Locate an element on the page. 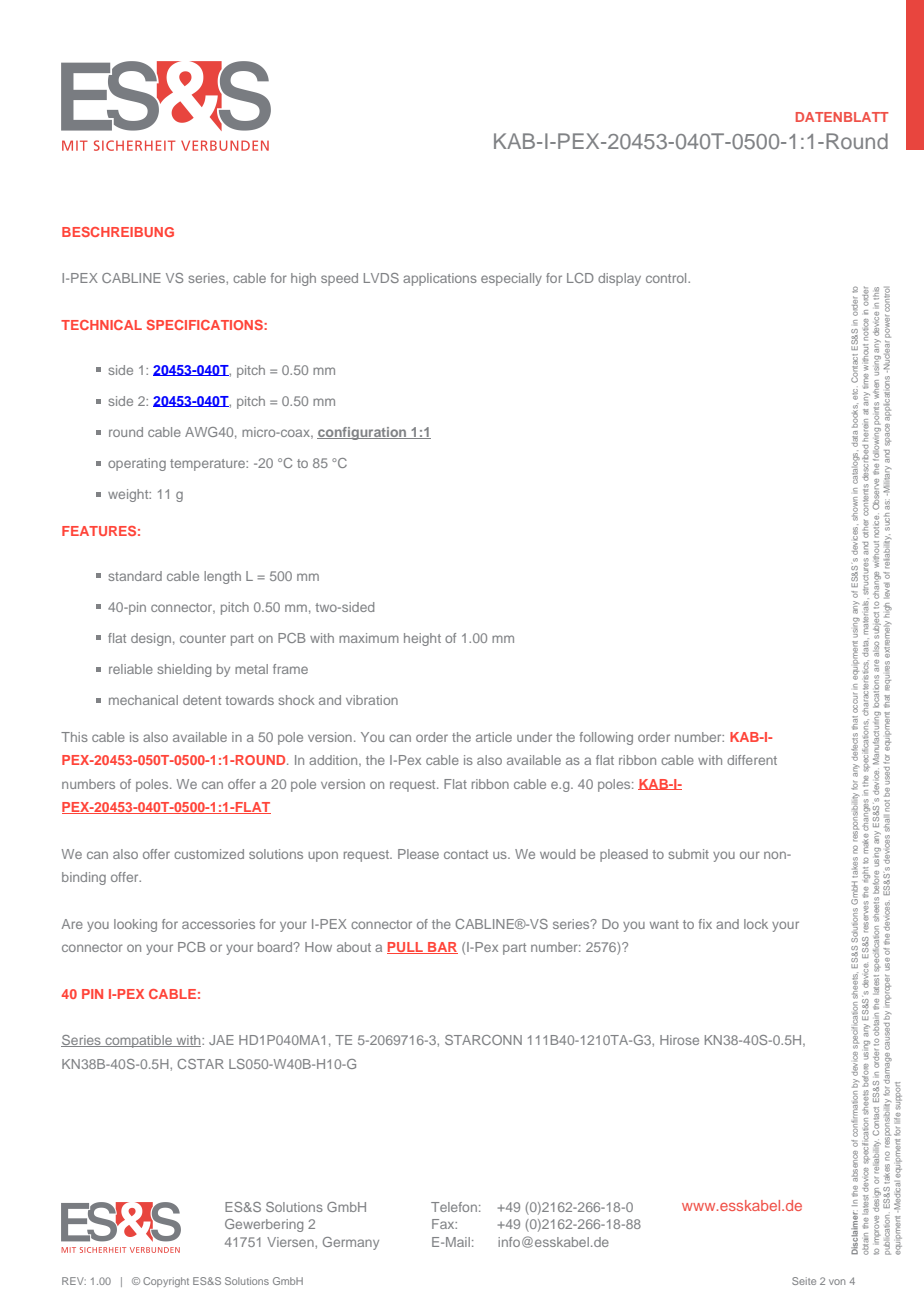 The width and height of the page is (924, 1308). article is located at coordinates (494, 737).
